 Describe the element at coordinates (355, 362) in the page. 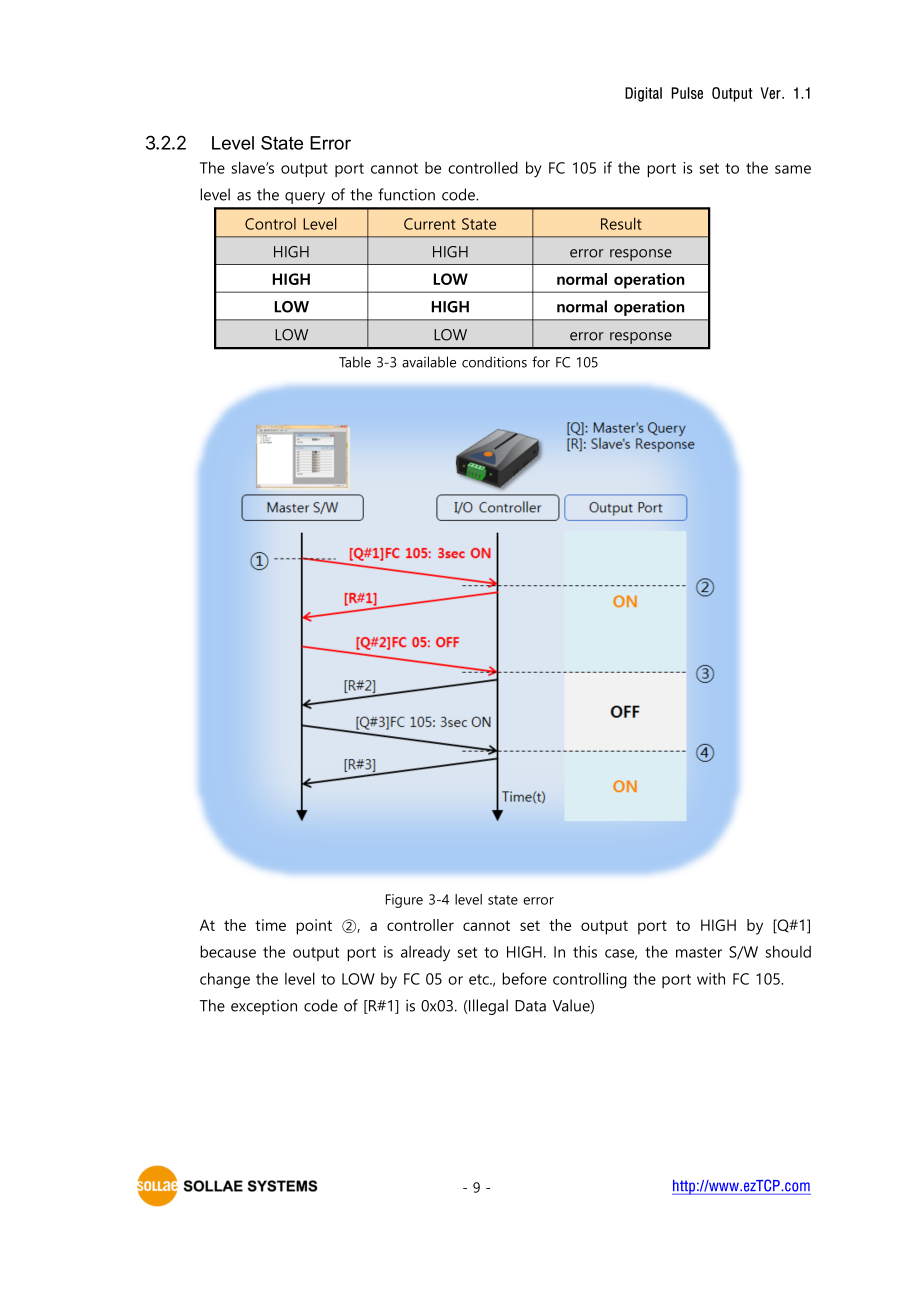

I see `Table` at that location.
